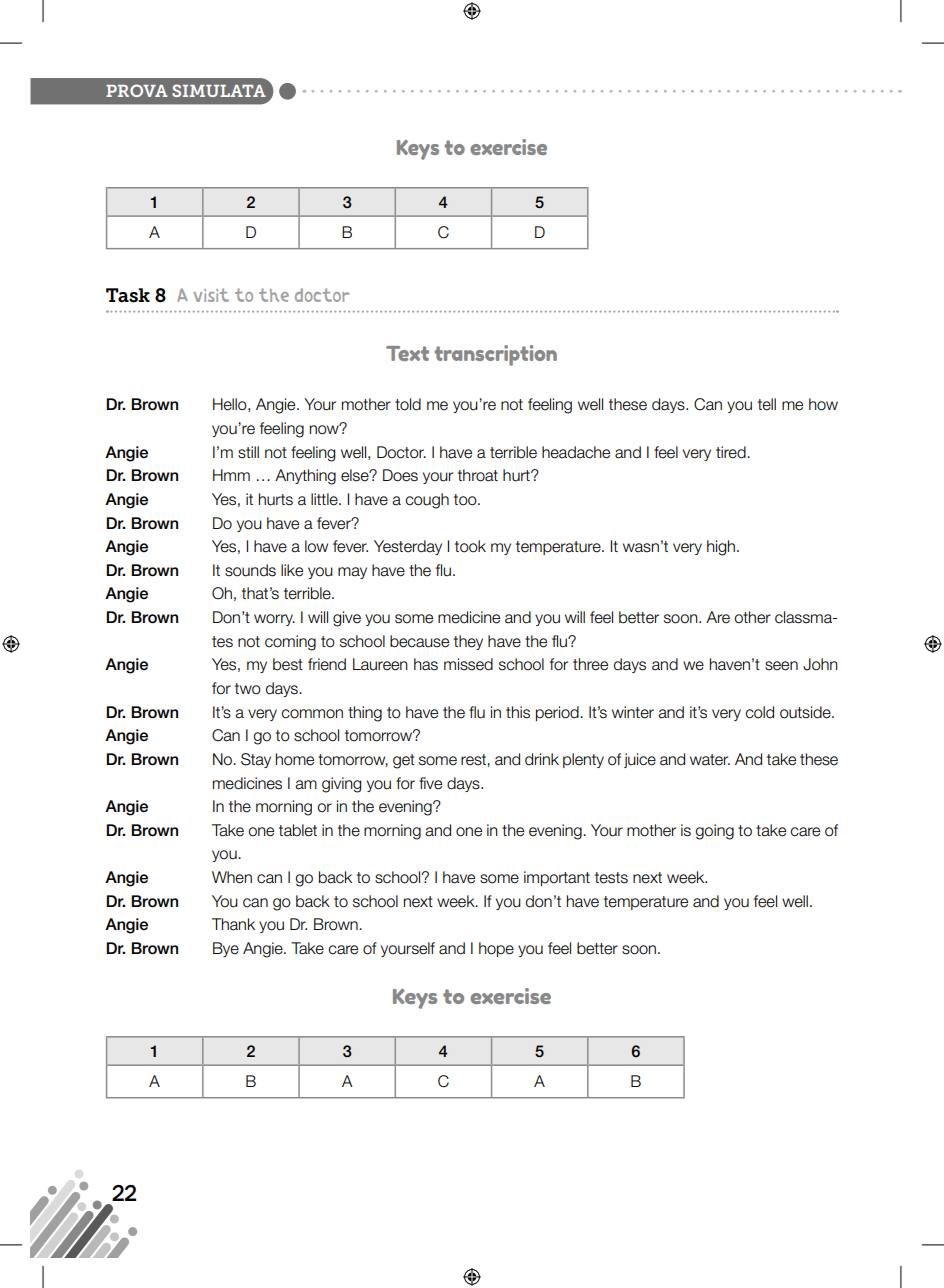 The width and height of the image is (944, 1288). I want to click on tests, so click(611, 878).
